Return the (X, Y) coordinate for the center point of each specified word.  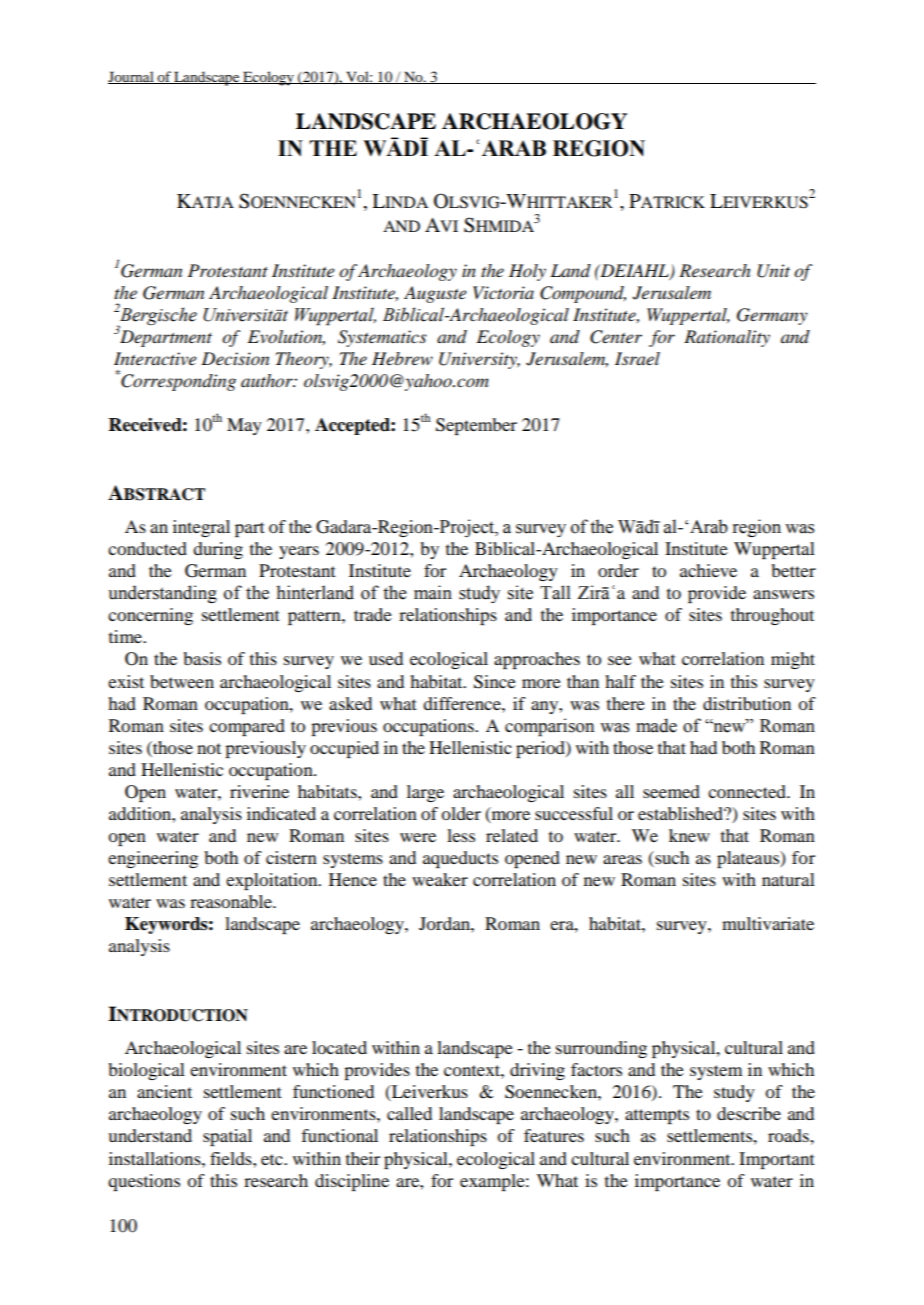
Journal (132, 77)
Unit (773, 271)
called (409, 1113)
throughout (772, 616)
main (433, 592)
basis (202, 658)
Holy (527, 272)
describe (749, 1113)
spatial (227, 1137)
